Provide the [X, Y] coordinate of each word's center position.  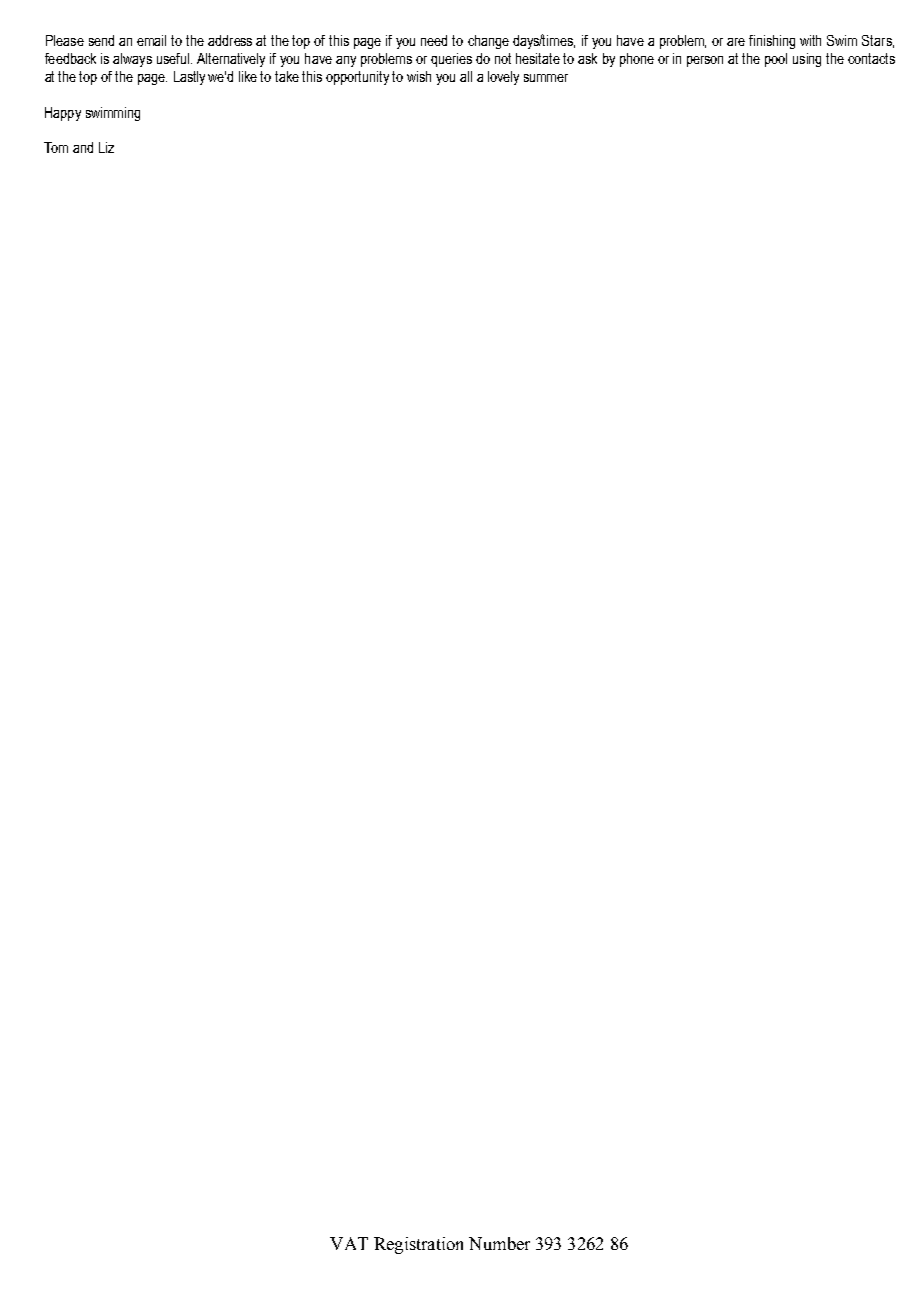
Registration [418, 1245]
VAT [349, 1243]
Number [499, 1243]
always [132, 60]
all [466, 76]
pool [776, 60]
